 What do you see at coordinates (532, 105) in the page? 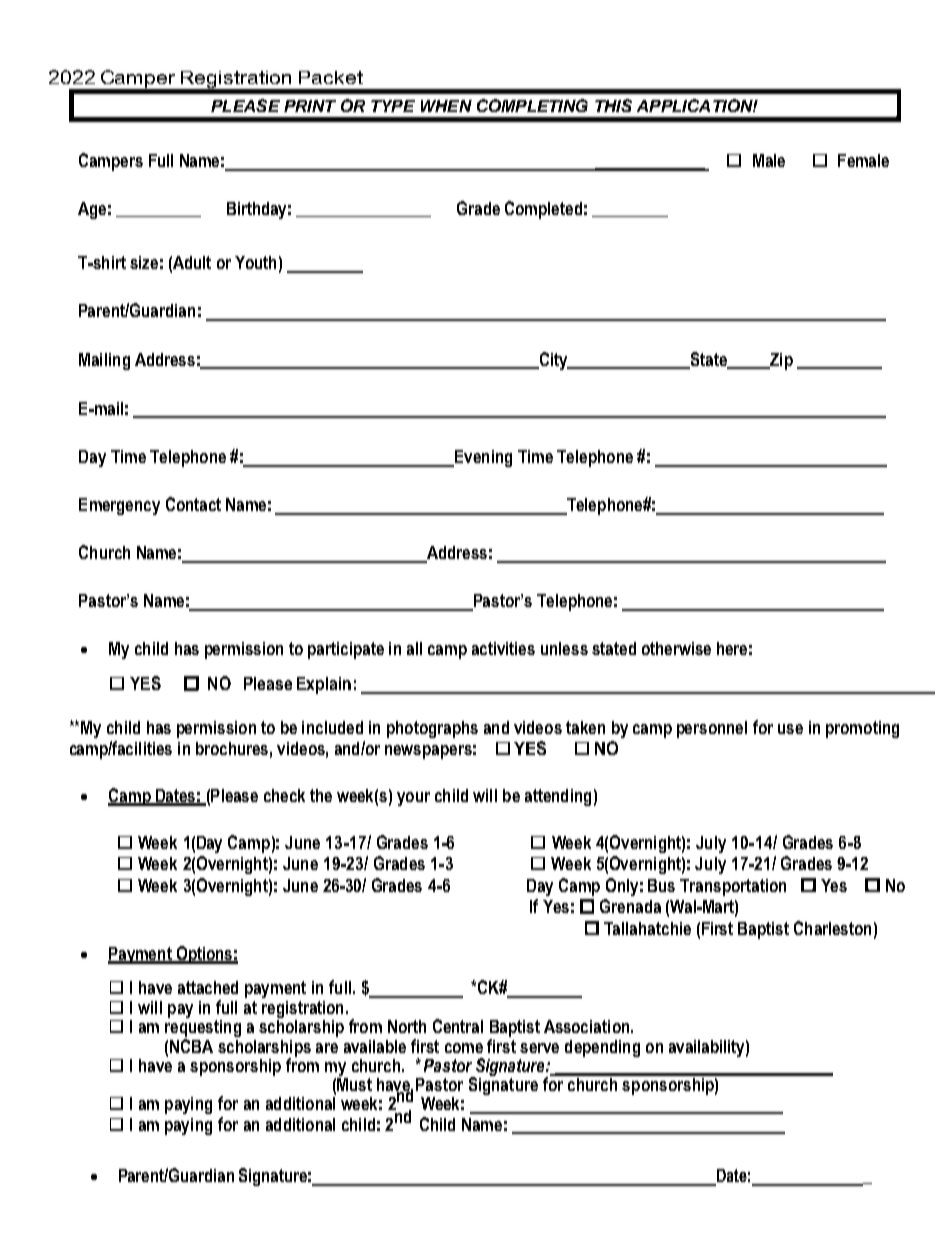
I see `COMPLETING` at bounding box center [532, 105].
